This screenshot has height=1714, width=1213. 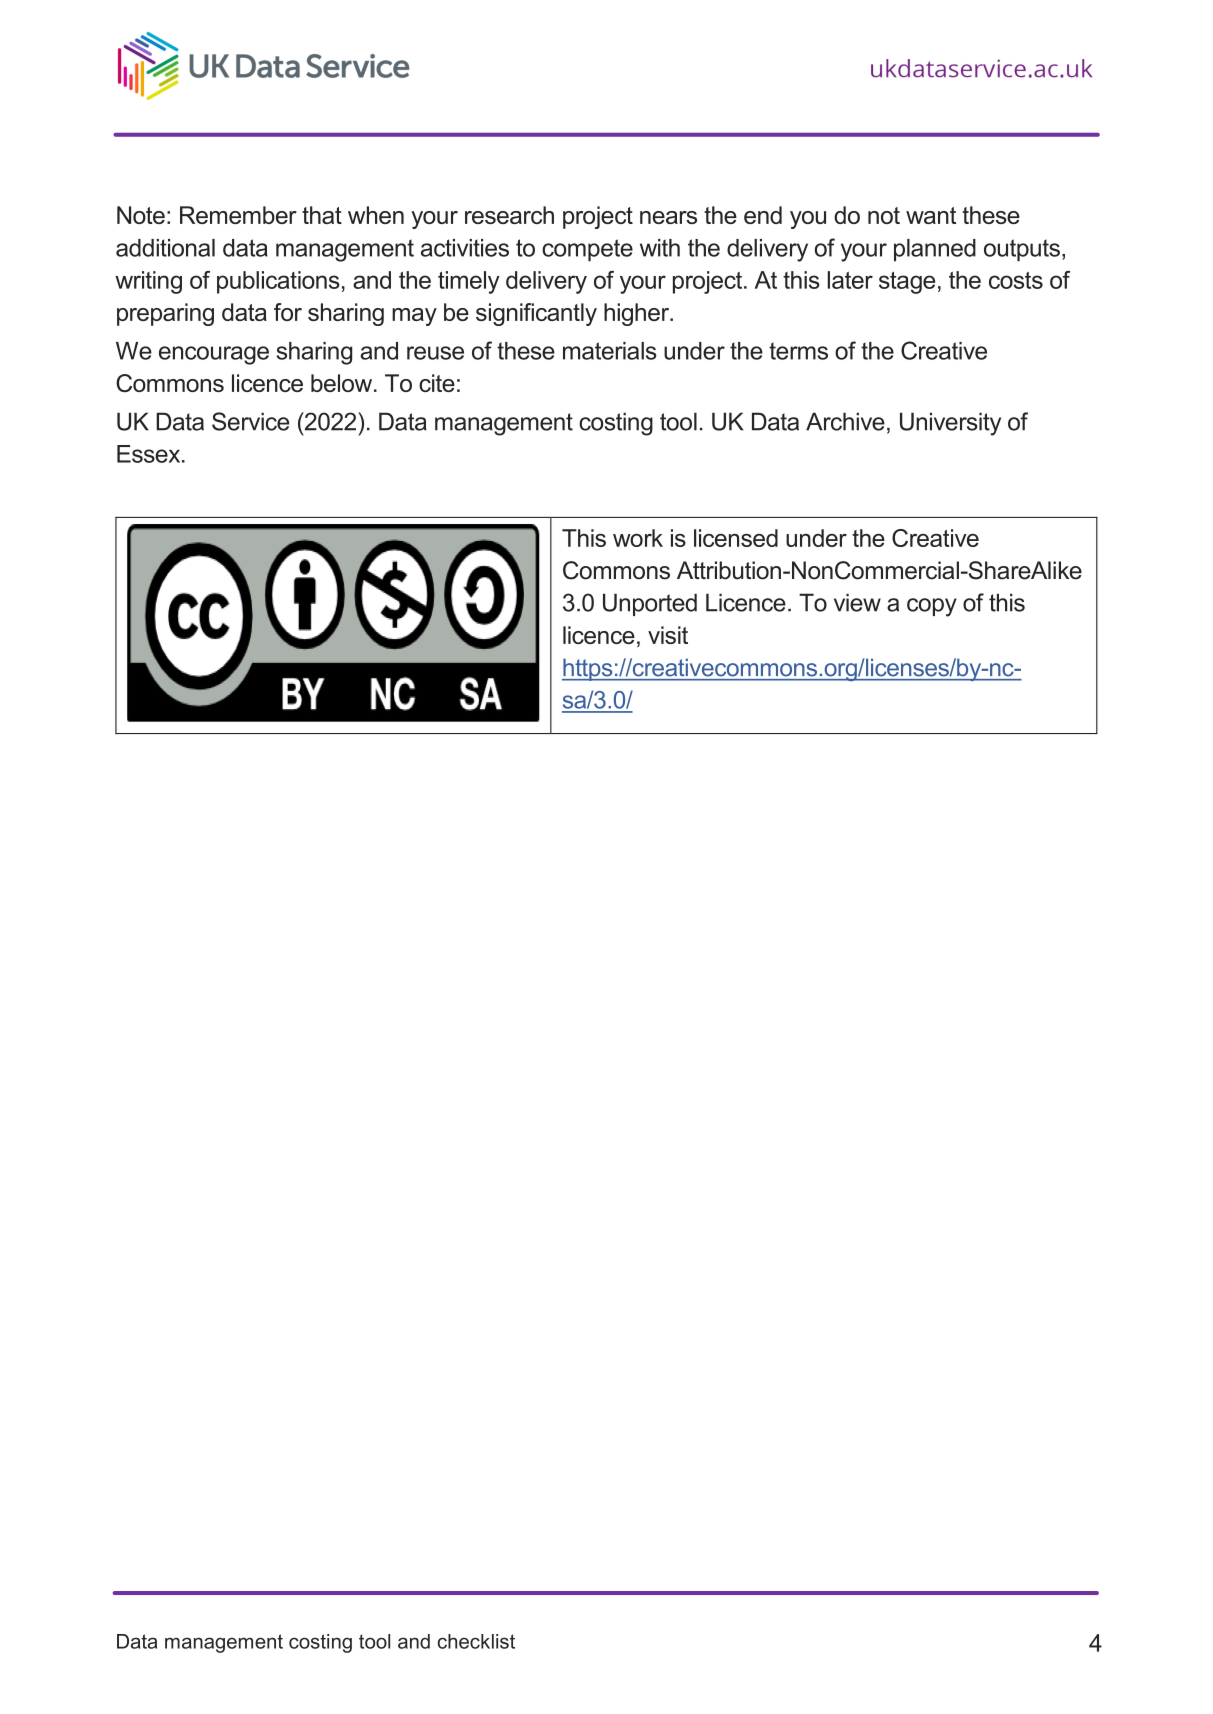 What do you see at coordinates (935, 250) in the screenshot?
I see `planned` at bounding box center [935, 250].
